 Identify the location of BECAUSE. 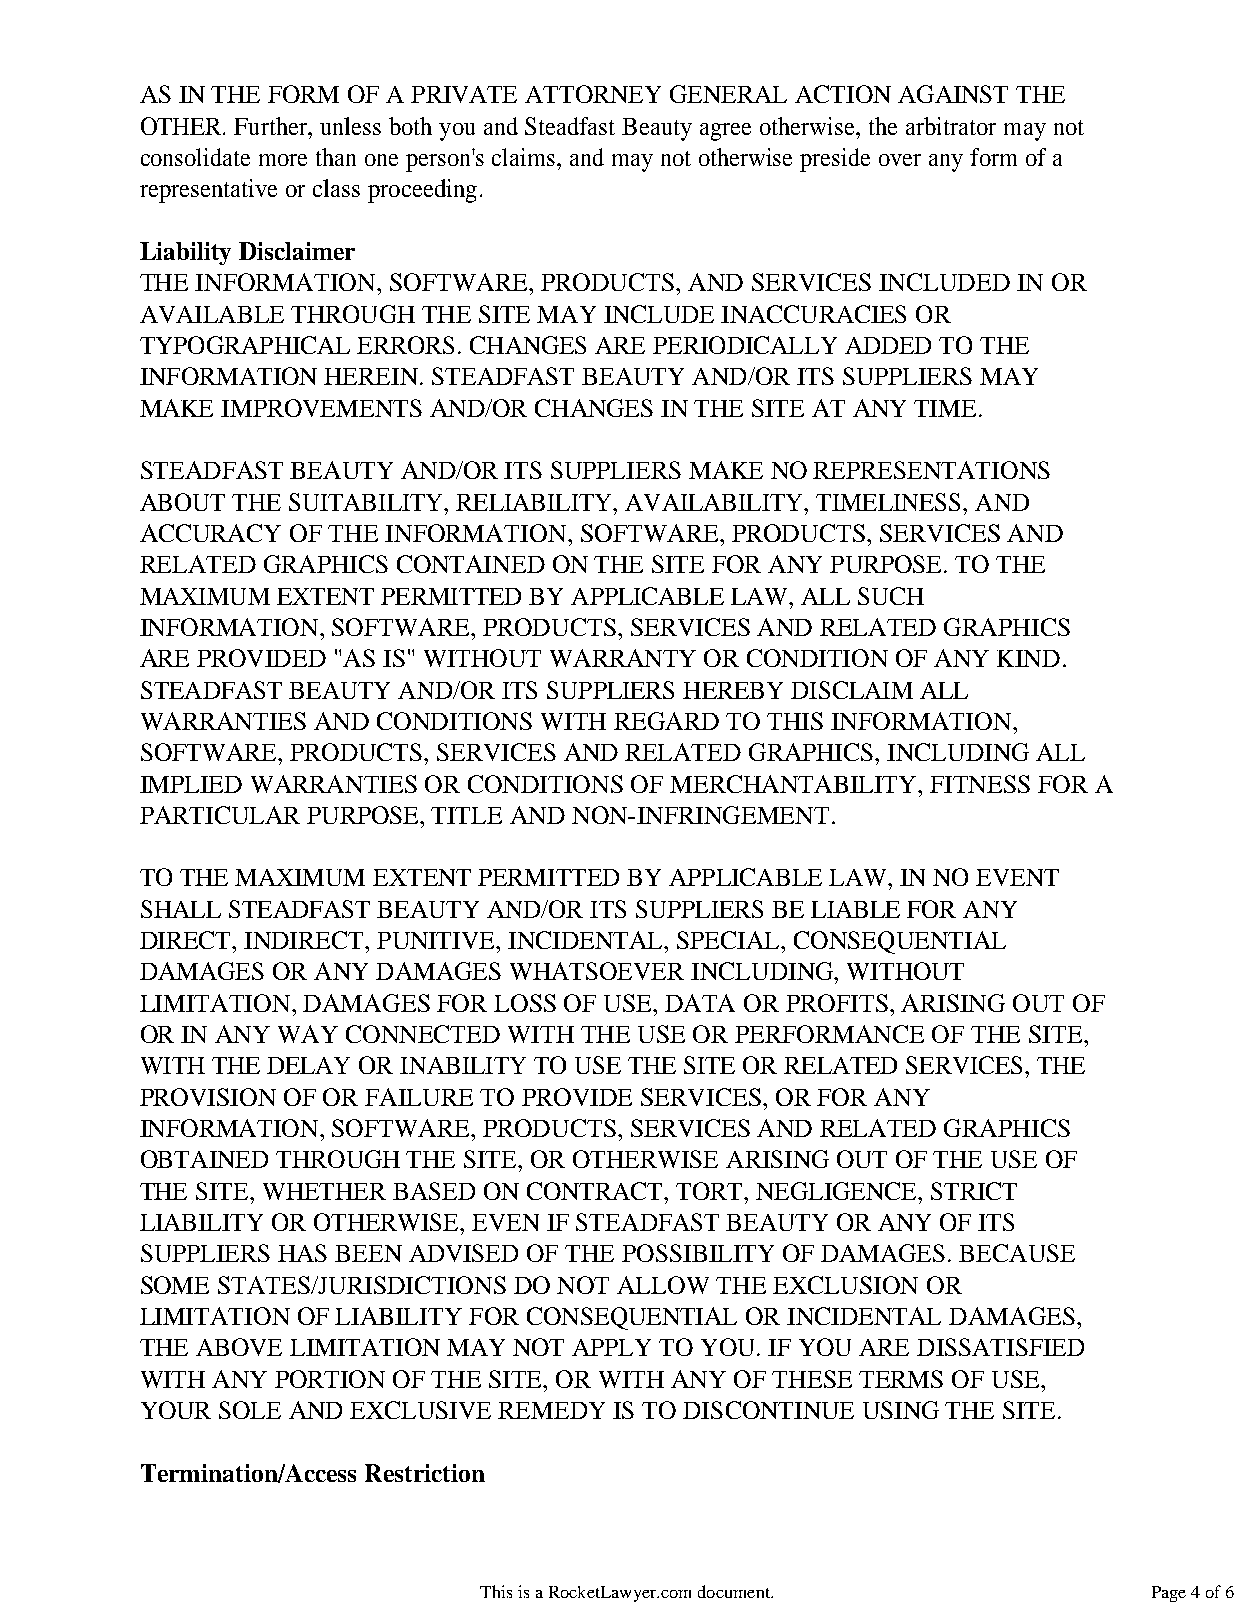
(1017, 1253).
